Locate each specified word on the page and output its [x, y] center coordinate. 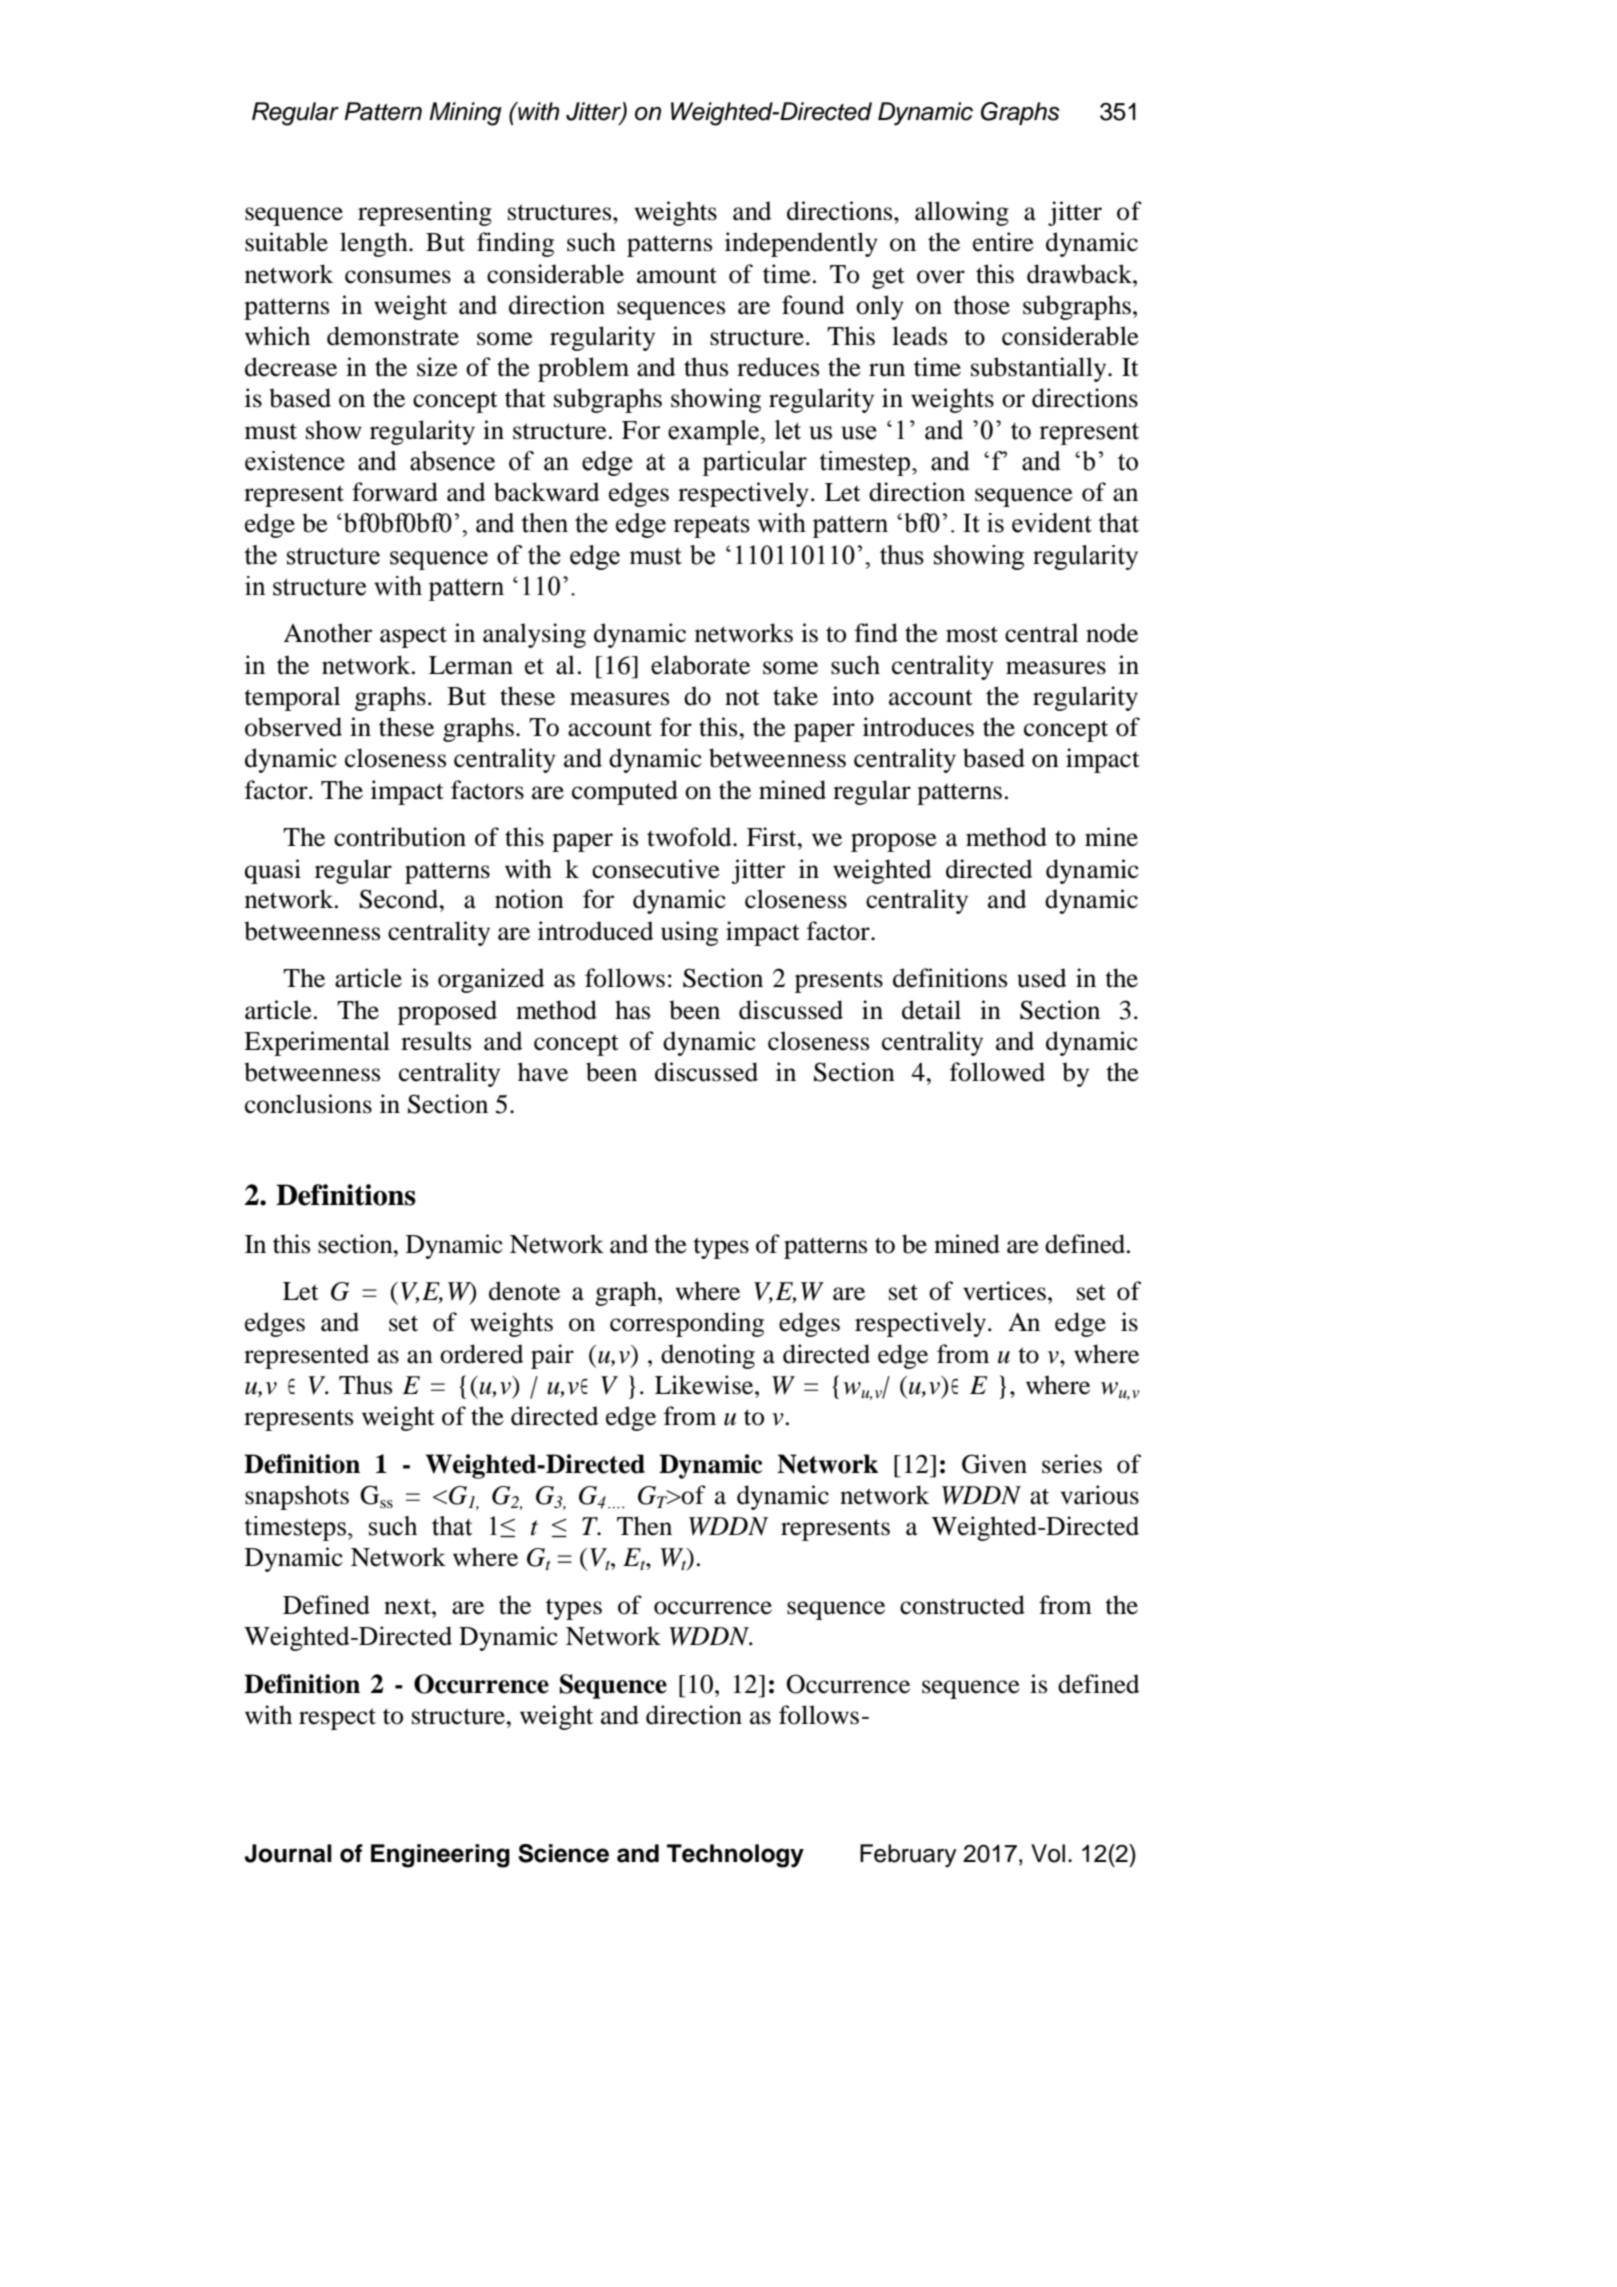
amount [677, 275]
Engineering [440, 1856]
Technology [735, 1856]
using [689, 933]
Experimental [317, 1043]
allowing [962, 213]
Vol [1048, 1853]
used [1041, 978]
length [375, 244]
